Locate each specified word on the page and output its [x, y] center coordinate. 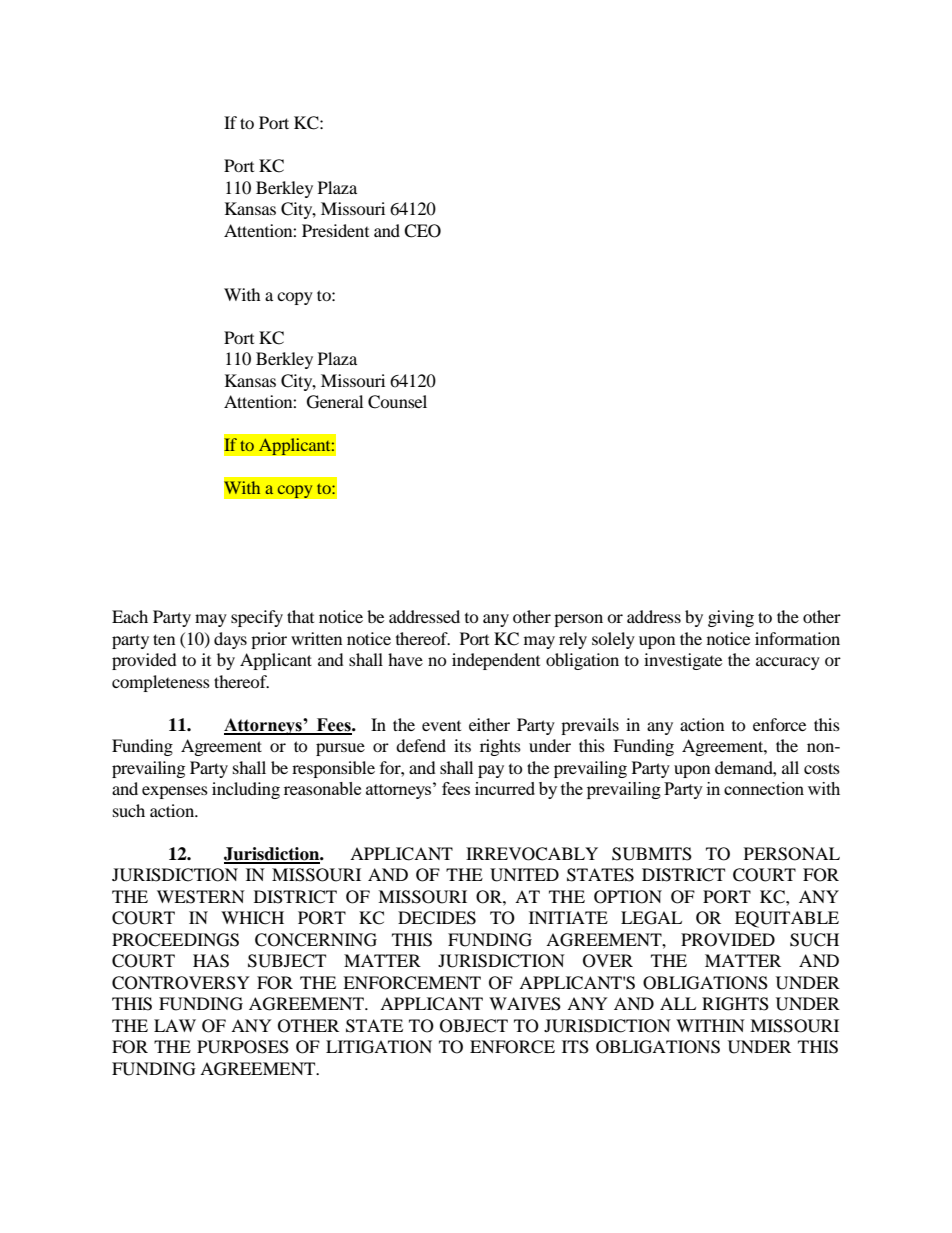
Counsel [397, 402]
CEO [422, 231]
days [230, 640]
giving [731, 618]
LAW [175, 1025]
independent [496, 661]
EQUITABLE [787, 919]
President [335, 230]
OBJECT [474, 1026]
